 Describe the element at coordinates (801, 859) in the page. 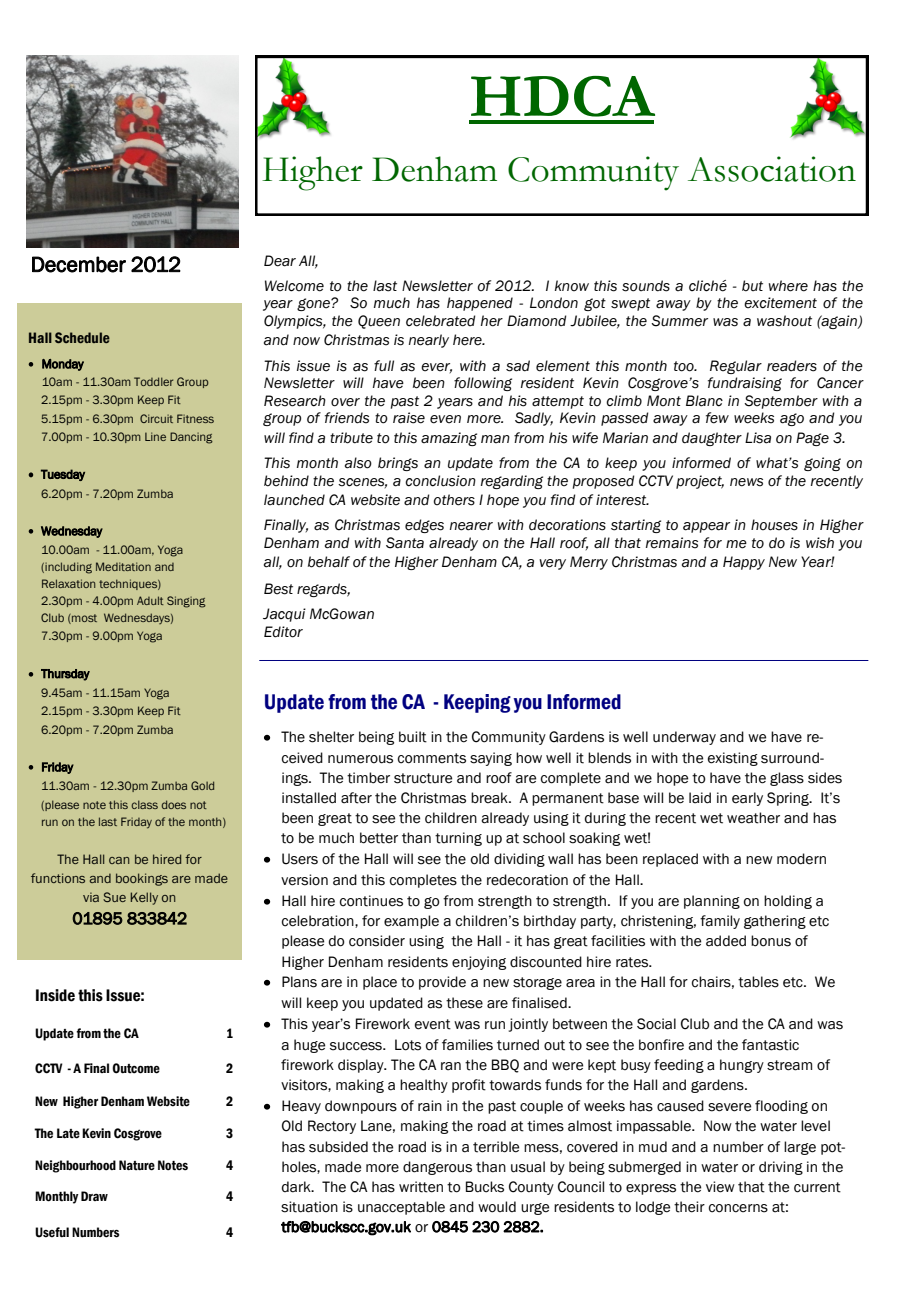

I see `modern` at that location.
